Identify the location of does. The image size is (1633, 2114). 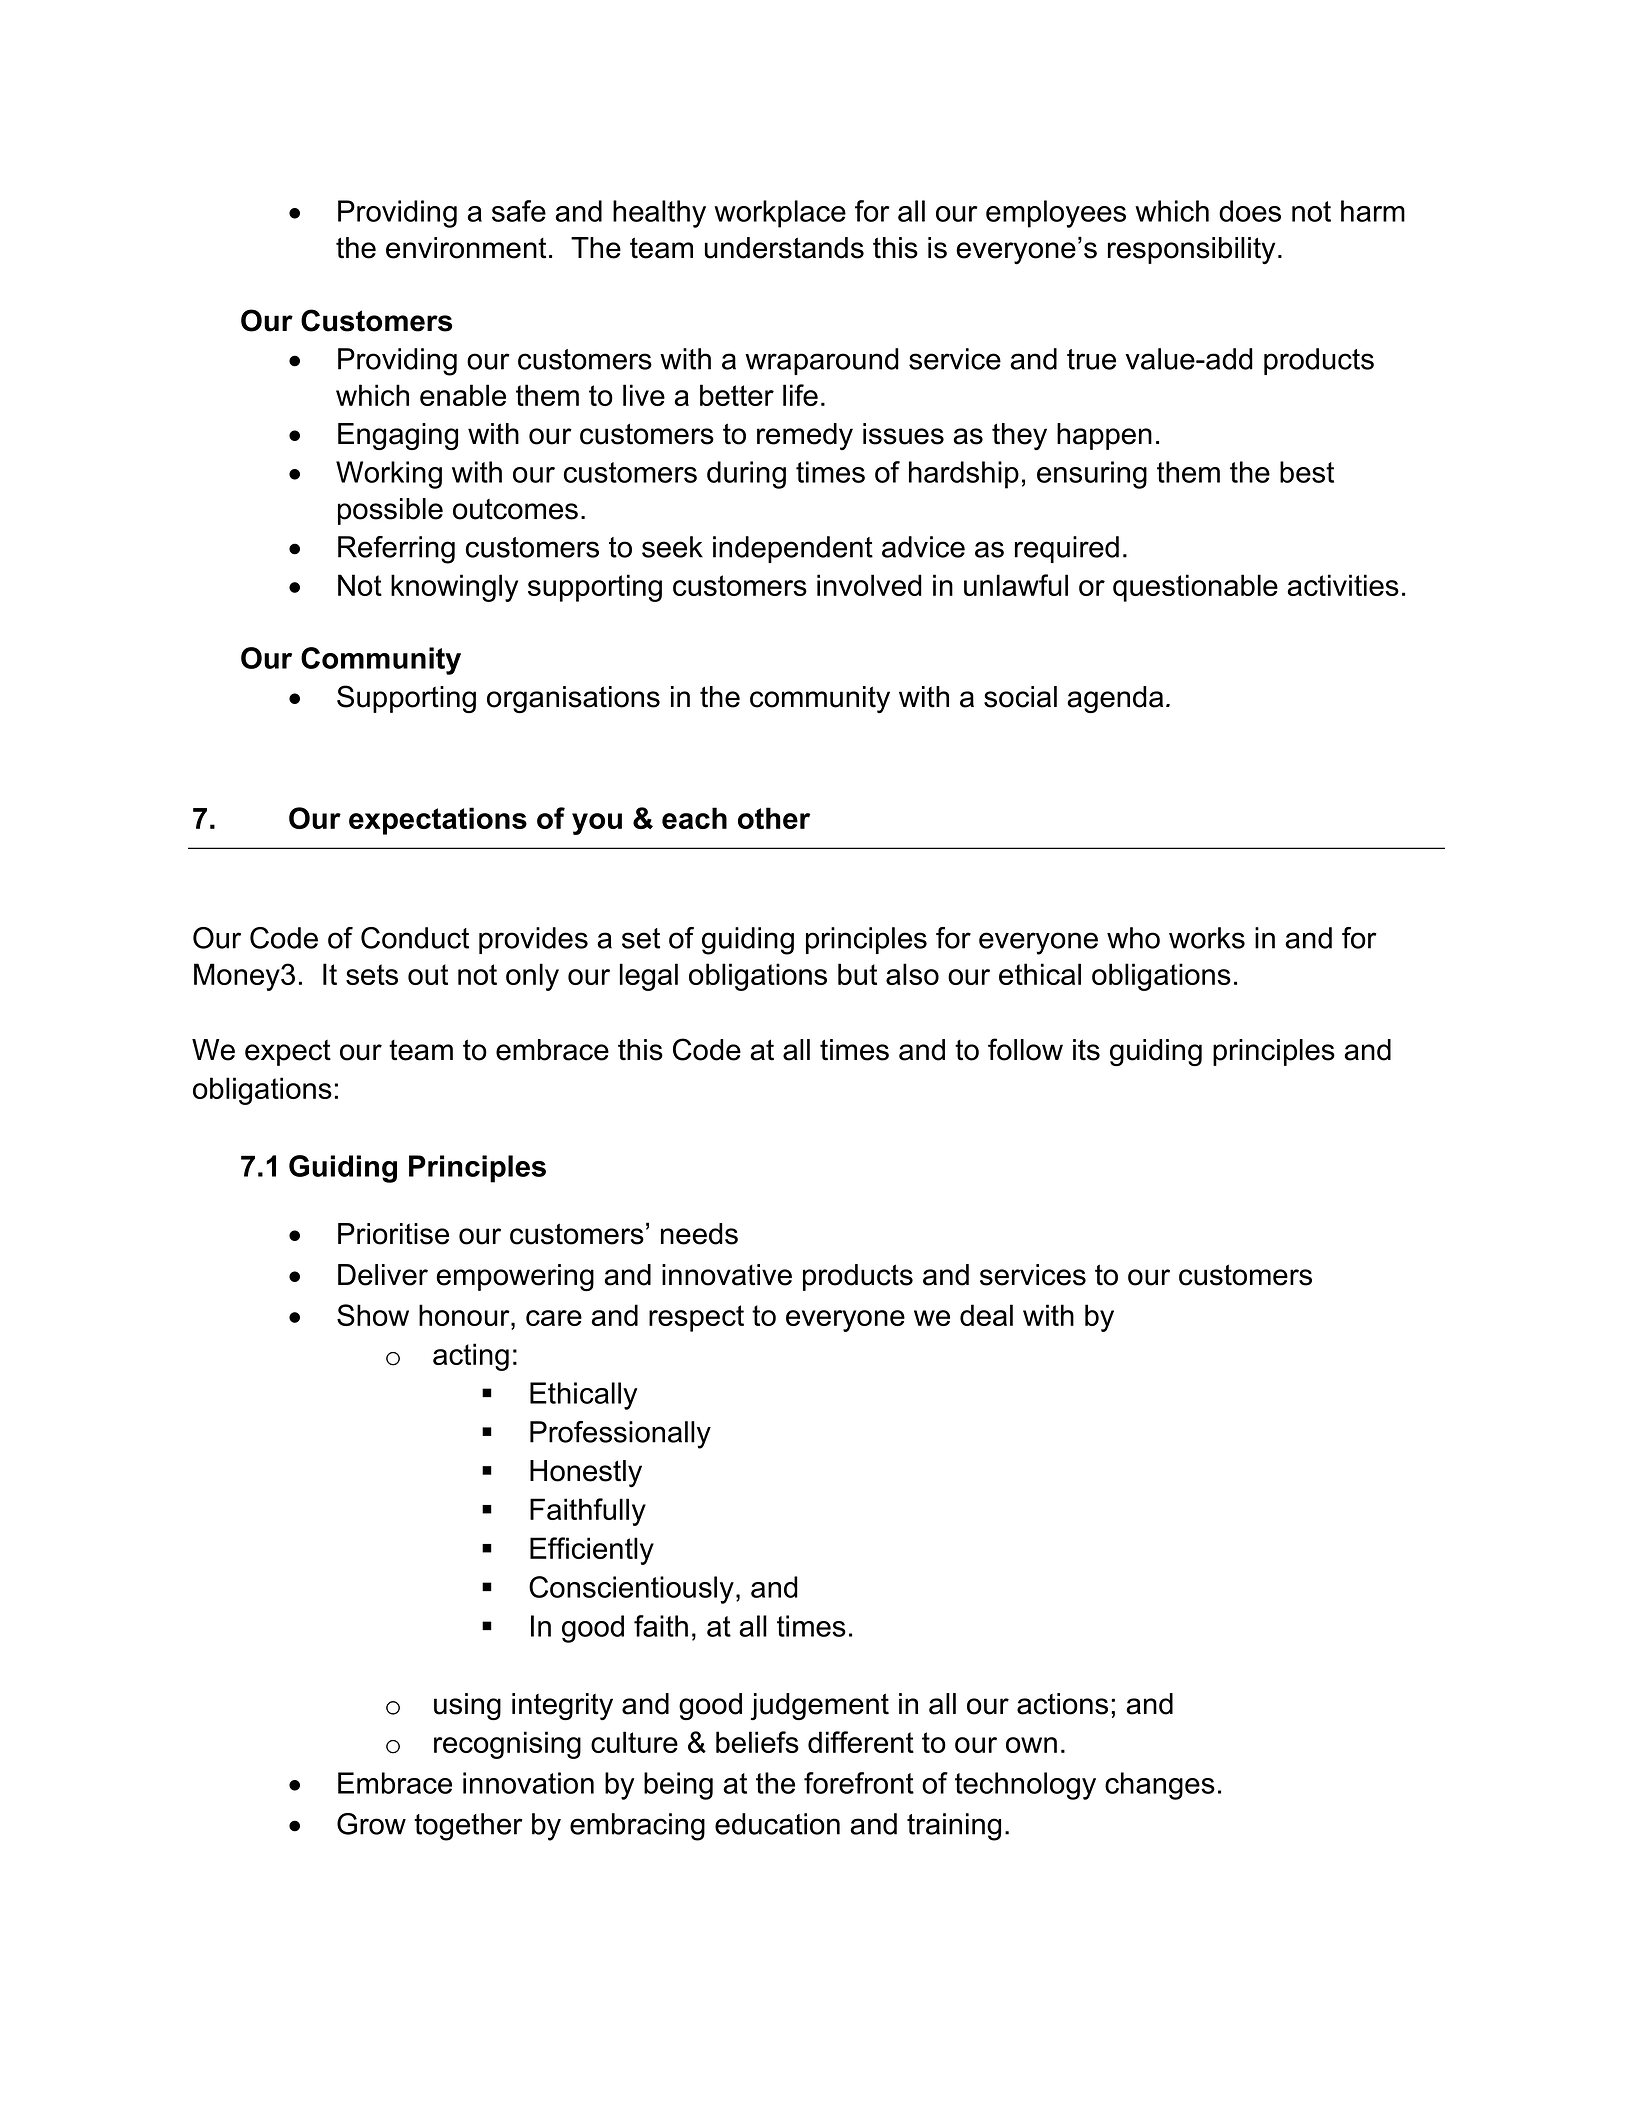
(1250, 211).
